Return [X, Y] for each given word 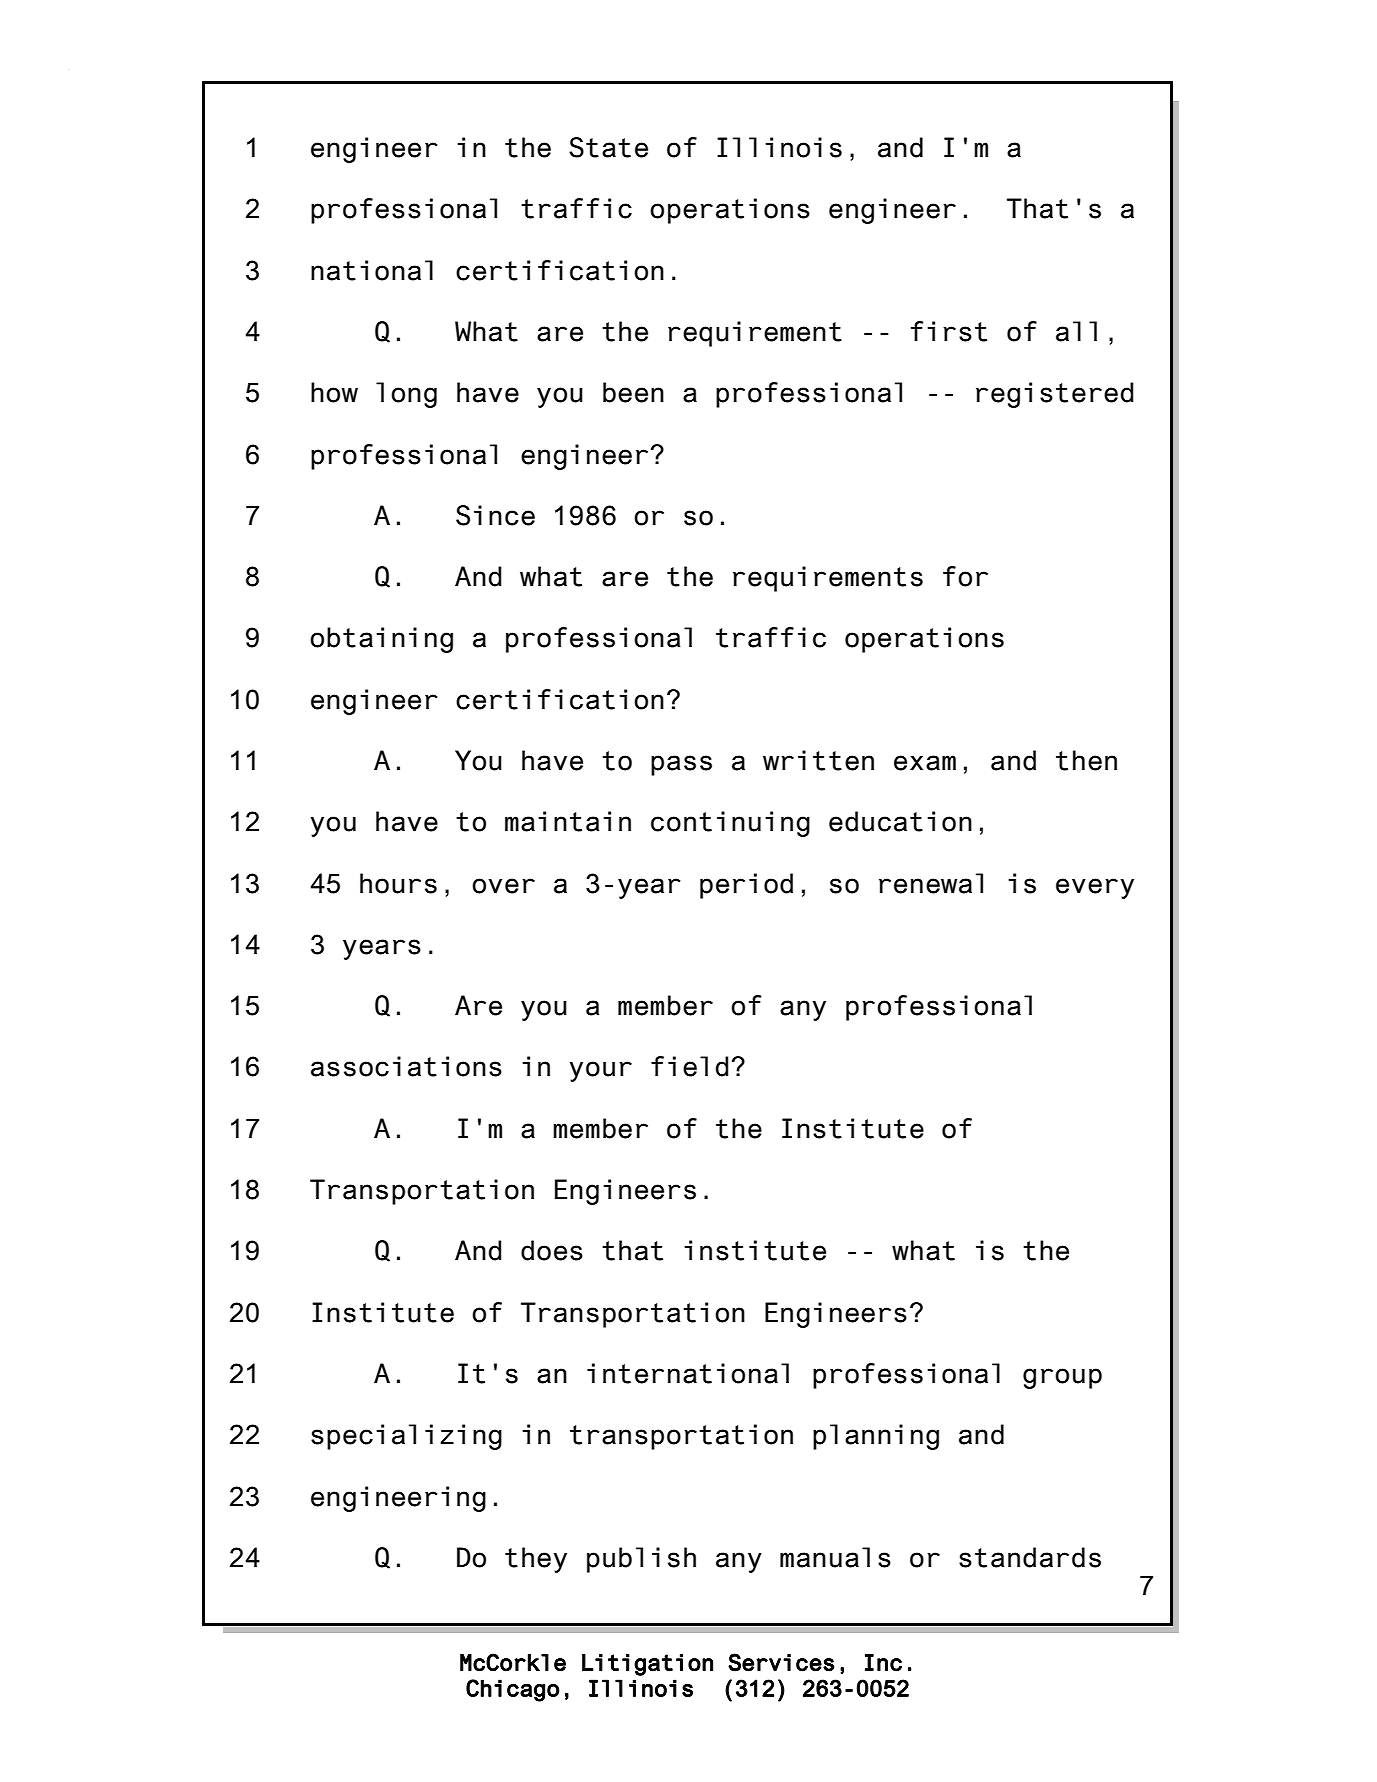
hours [398, 883]
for [965, 576]
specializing [406, 1437]
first [949, 331]
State [608, 147]
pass [681, 765]
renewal [931, 883]
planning [876, 1437]
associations [406, 1066]
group [1062, 1378]
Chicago [513, 1690]
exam [925, 763]
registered [1055, 395]
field [690, 1066]
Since [495, 515]
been [633, 392]
